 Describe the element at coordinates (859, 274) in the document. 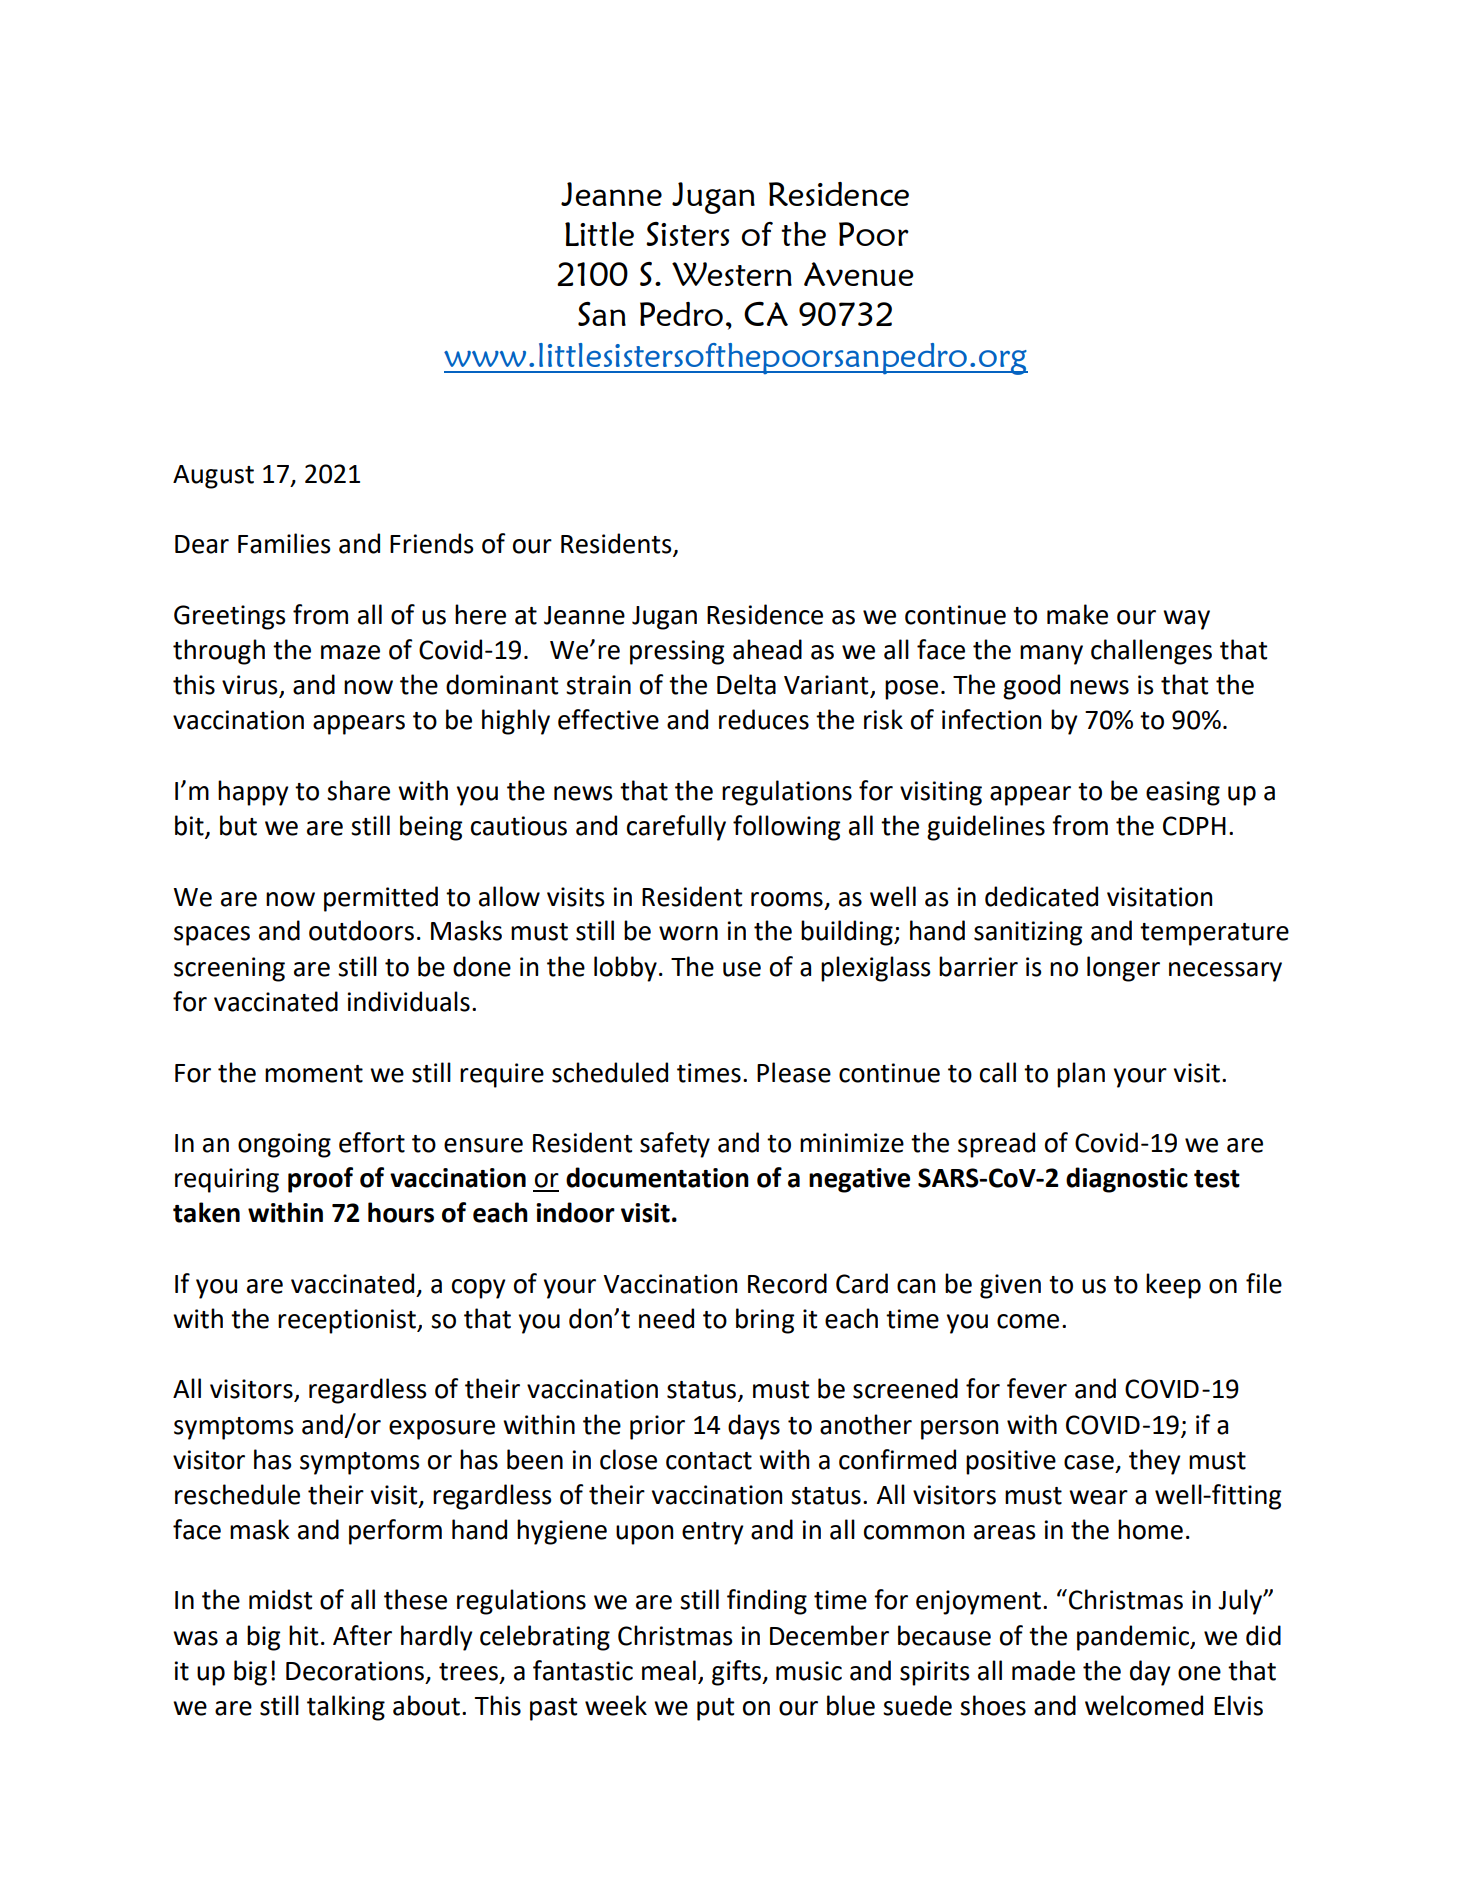

I see `Avenue` at that location.
